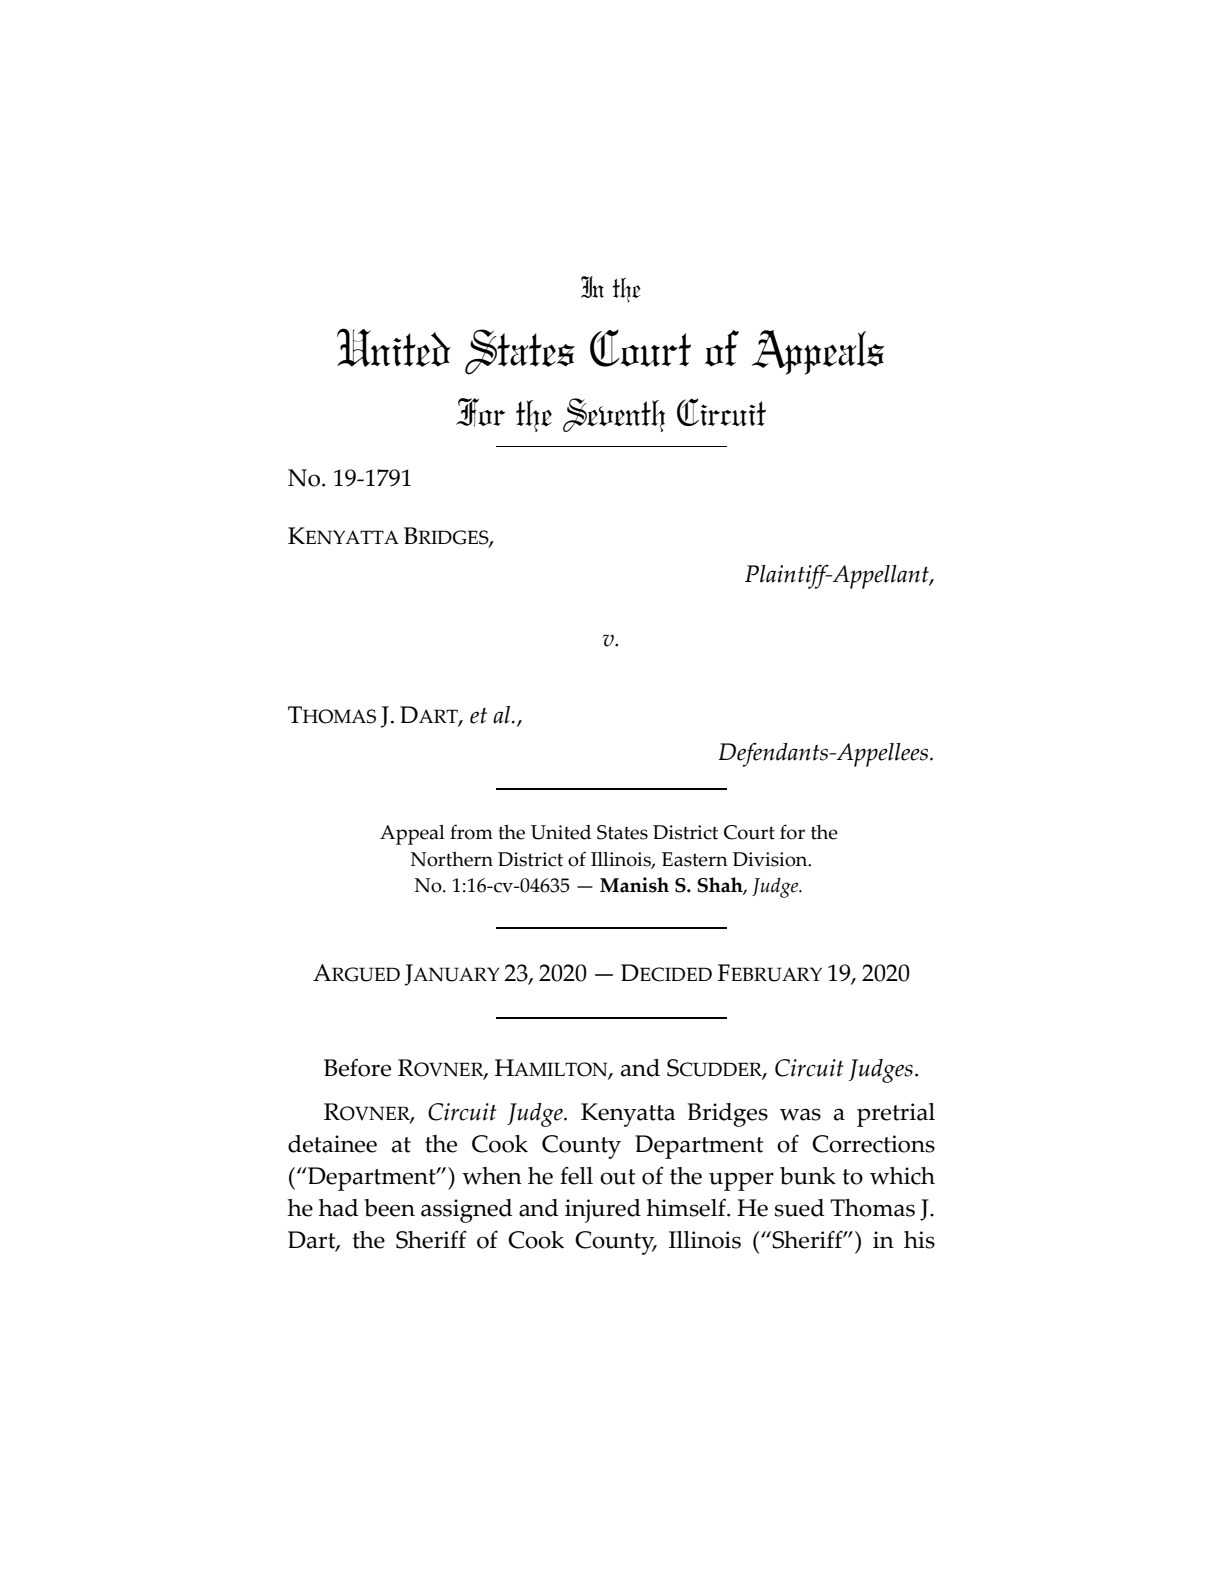 The image size is (1223, 1582). What do you see at coordinates (634, 885) in the screenshot?
I see `Manish` at bounding box center [634, 885].
